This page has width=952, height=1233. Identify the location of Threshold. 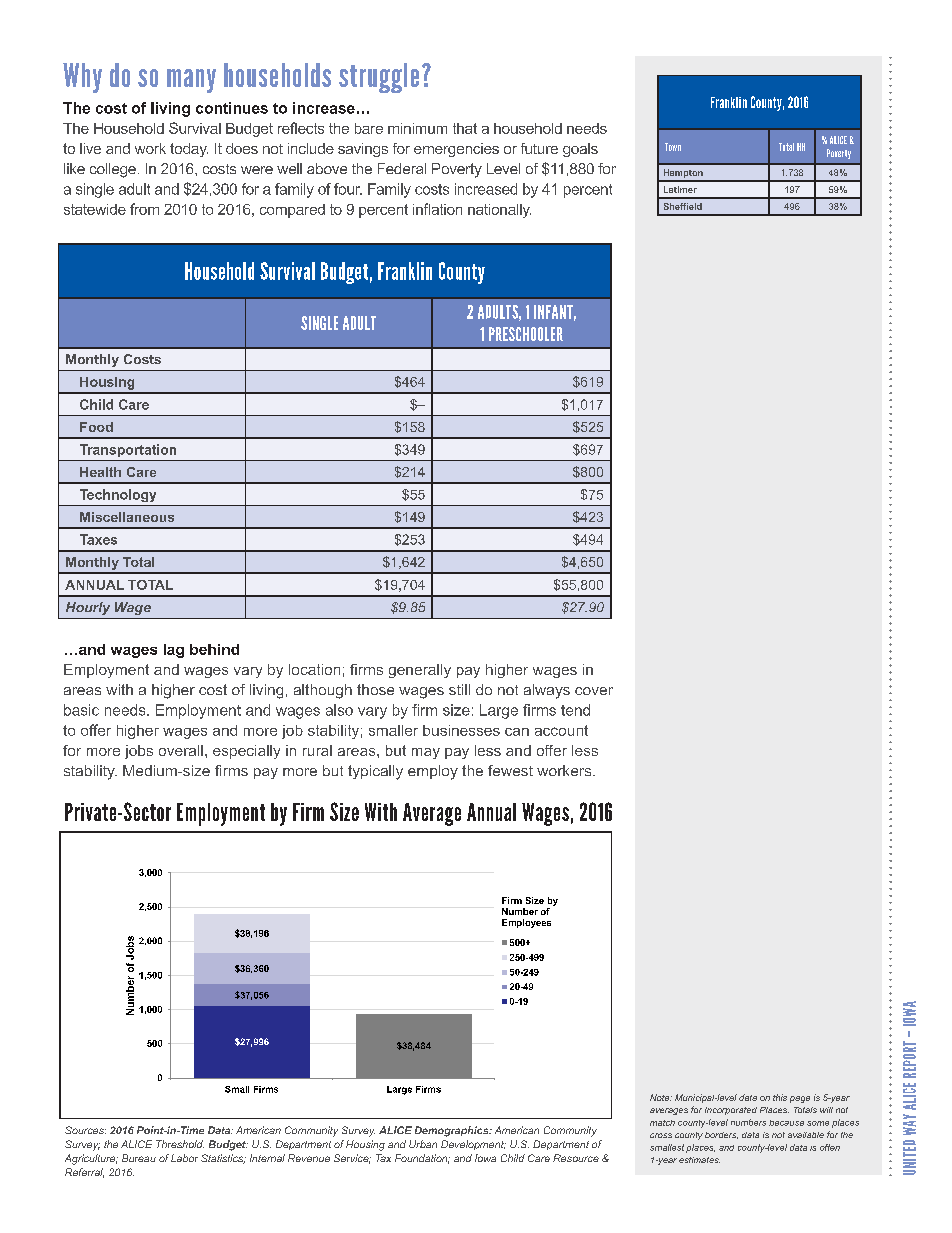
(180, 1144).
